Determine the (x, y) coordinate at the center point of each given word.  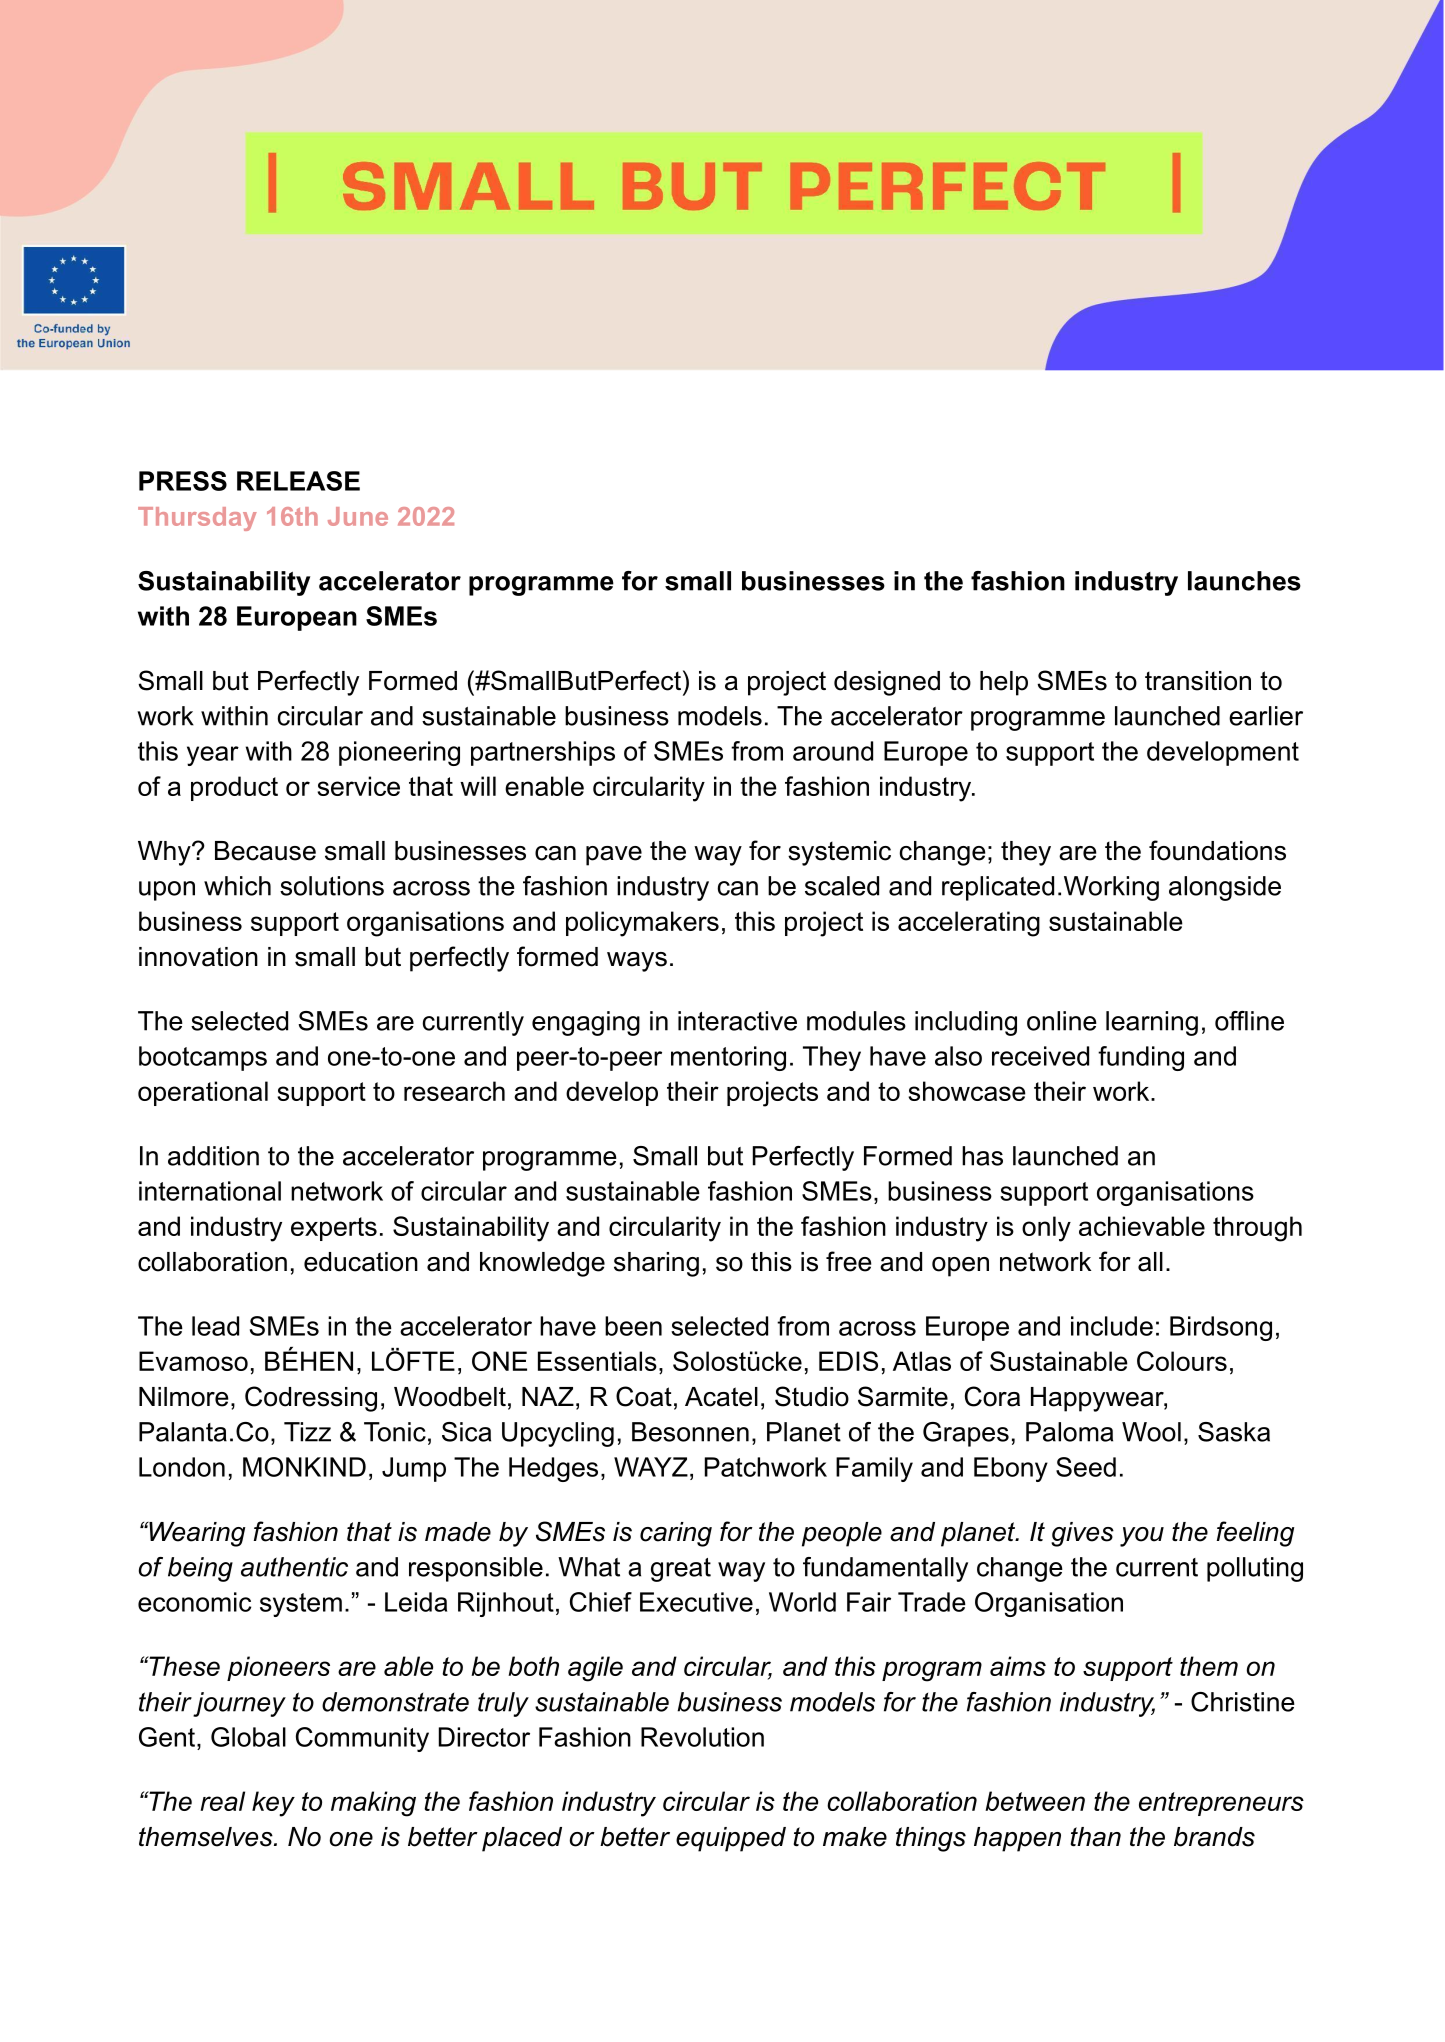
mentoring (728, 1058)
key (273, 1804)
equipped (731, 1839)
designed (887, 683)
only (1046, 1229)
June (358, 516)
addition (213, 1156)
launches (1244, 581)
